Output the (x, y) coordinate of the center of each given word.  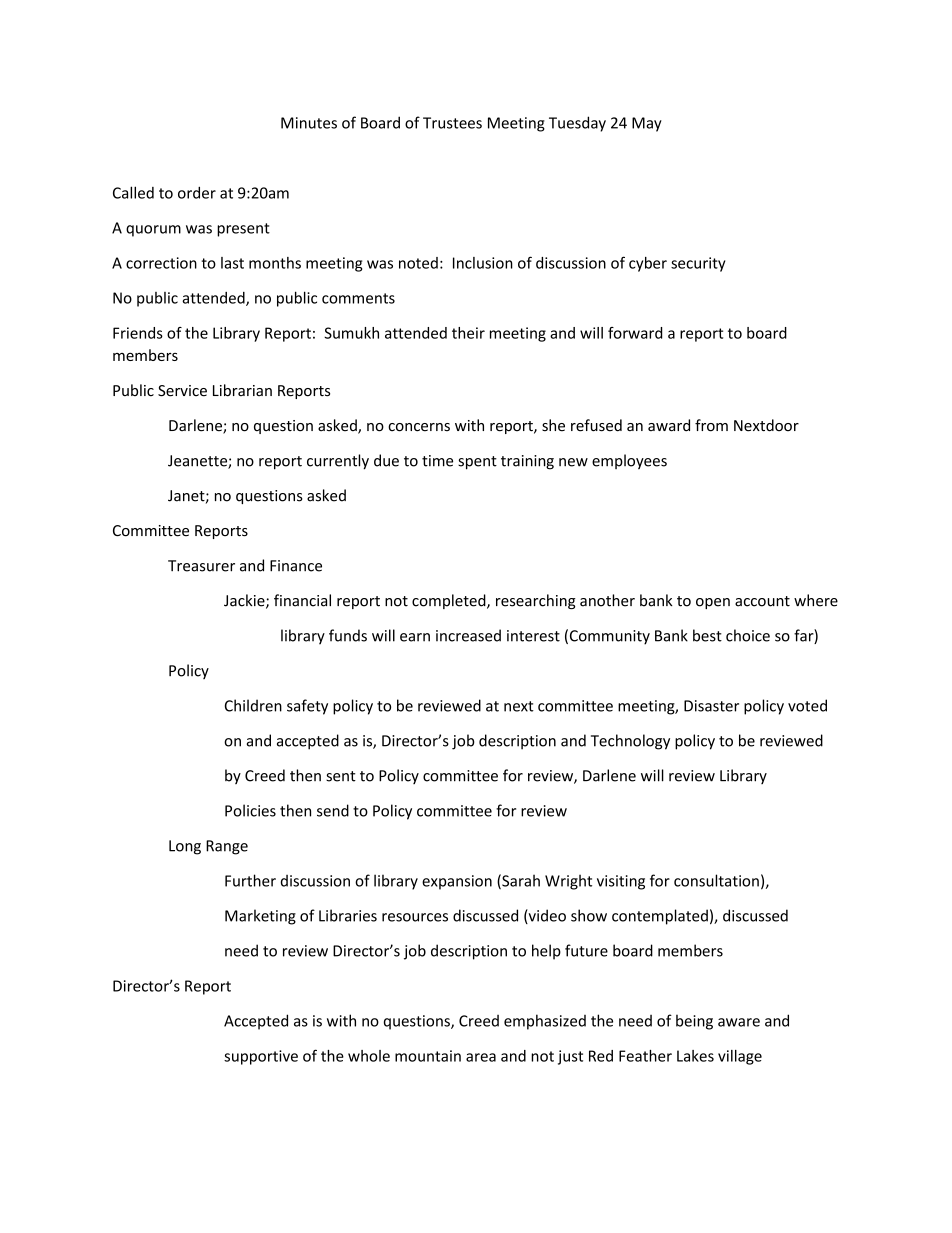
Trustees (452, 123)
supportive (261, 1057)
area (481, 1057)
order (197, 192)
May (647, 124)
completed (450, 601)
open (713, 603)
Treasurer (201, 566)
